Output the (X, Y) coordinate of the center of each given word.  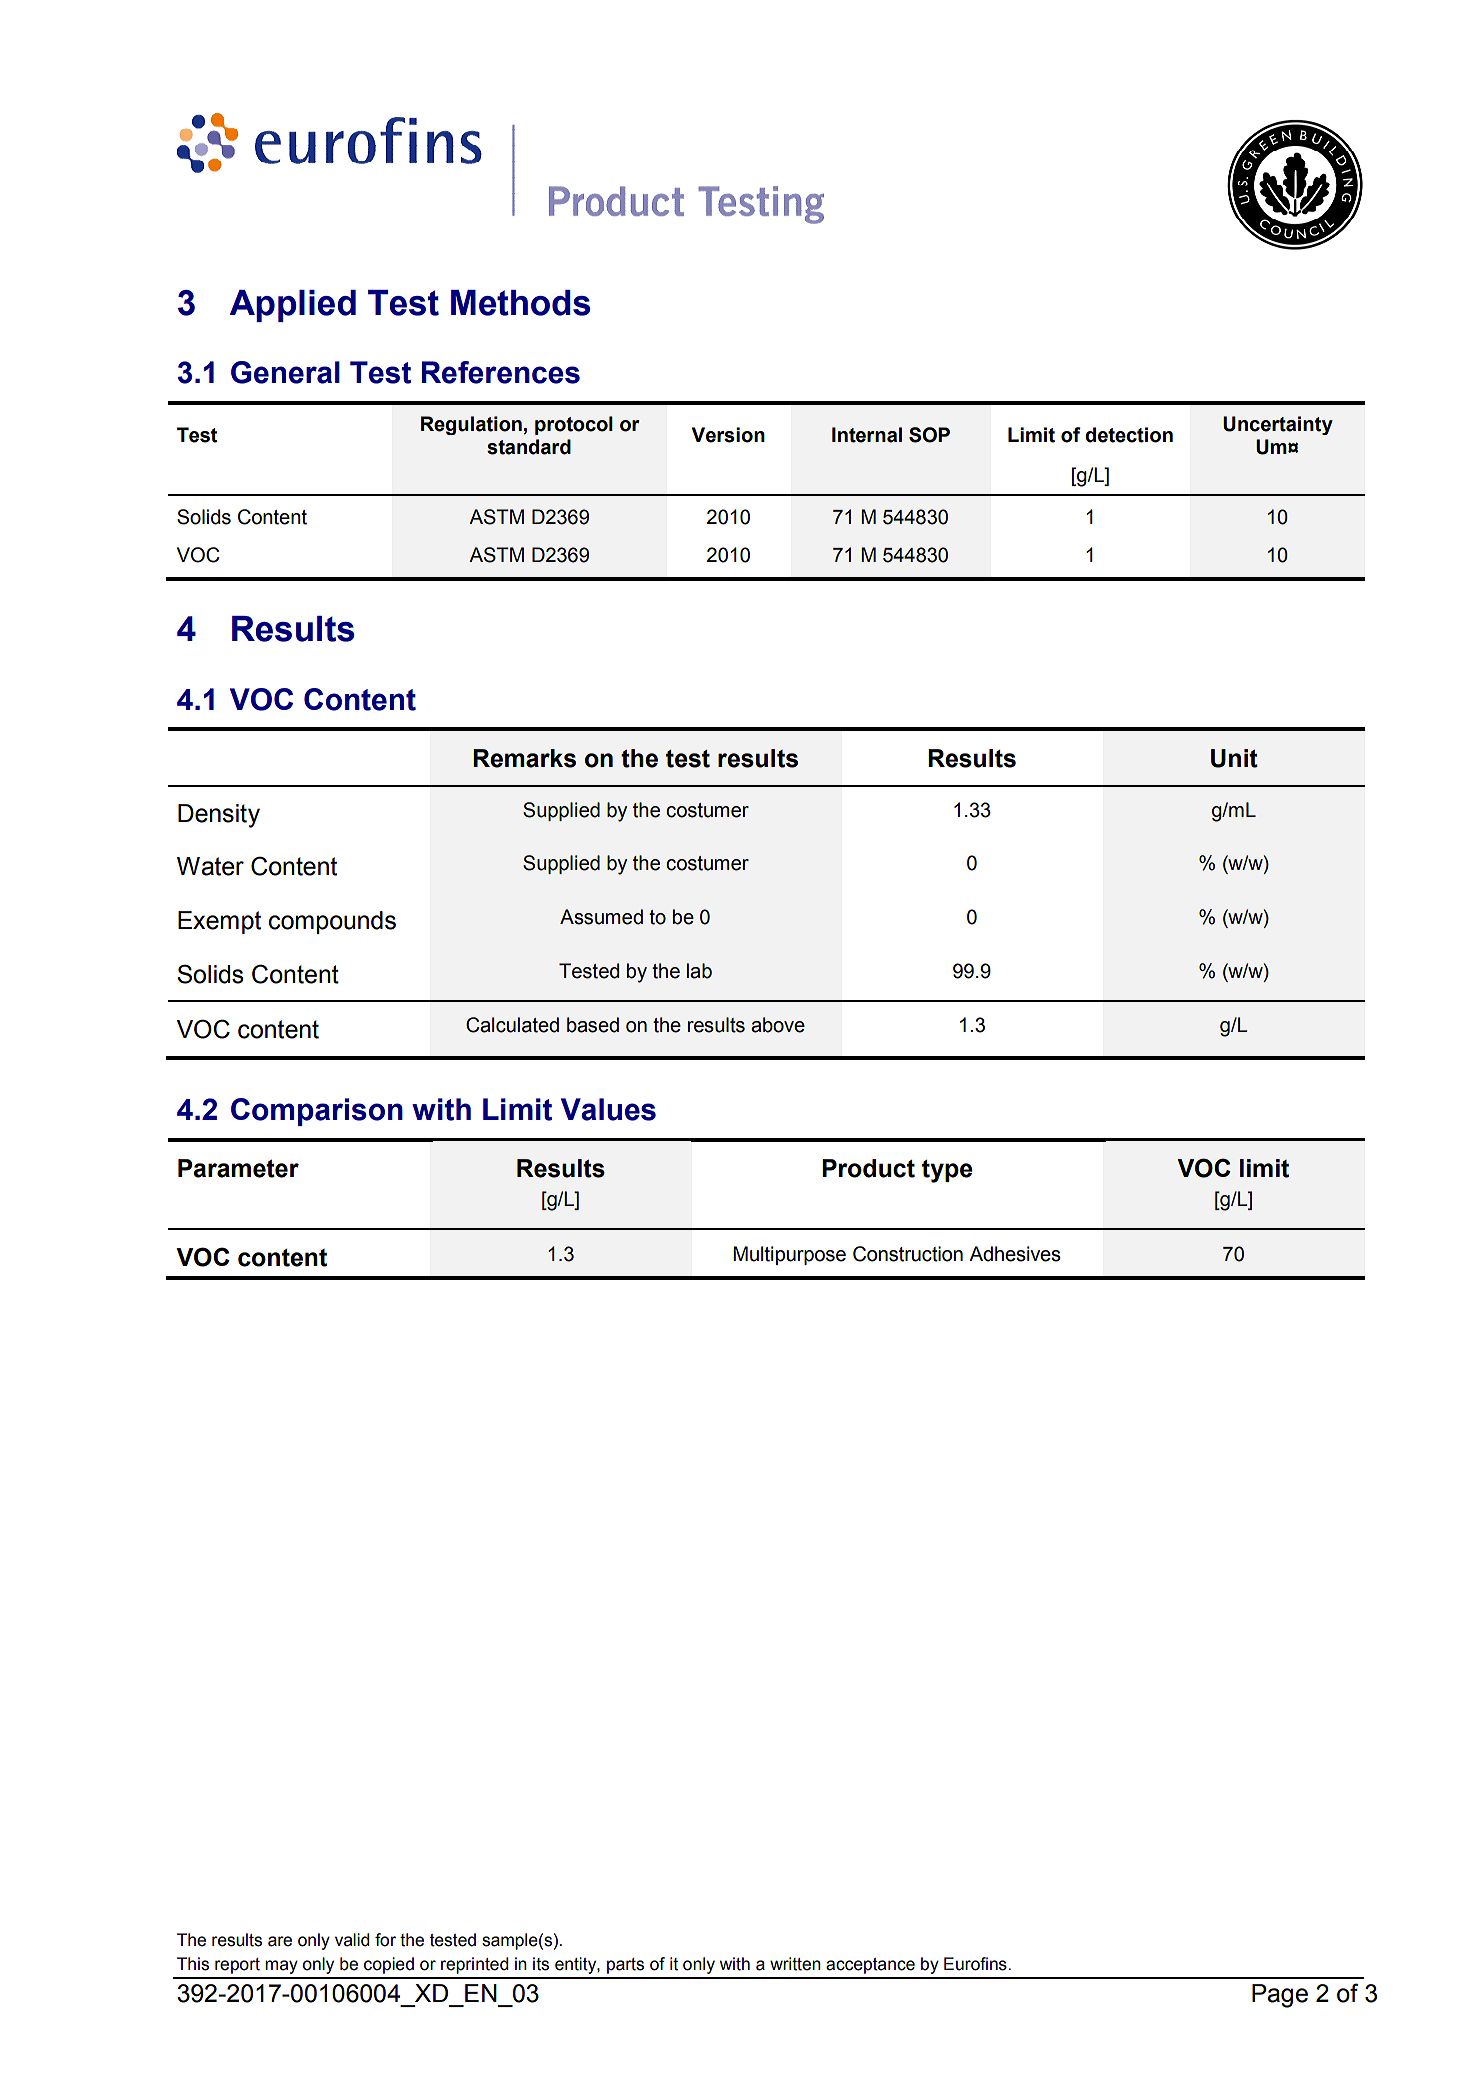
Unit (1234, 758)
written (795, 1964)
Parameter (238, 1168)
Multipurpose (789, 1255)
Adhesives (1015, 1254)
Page (1280, 1996)
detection (1129, 435)
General (285, 372)
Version (728, 435)
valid (352, 1940)
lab (699, 971)
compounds (332, 922)
